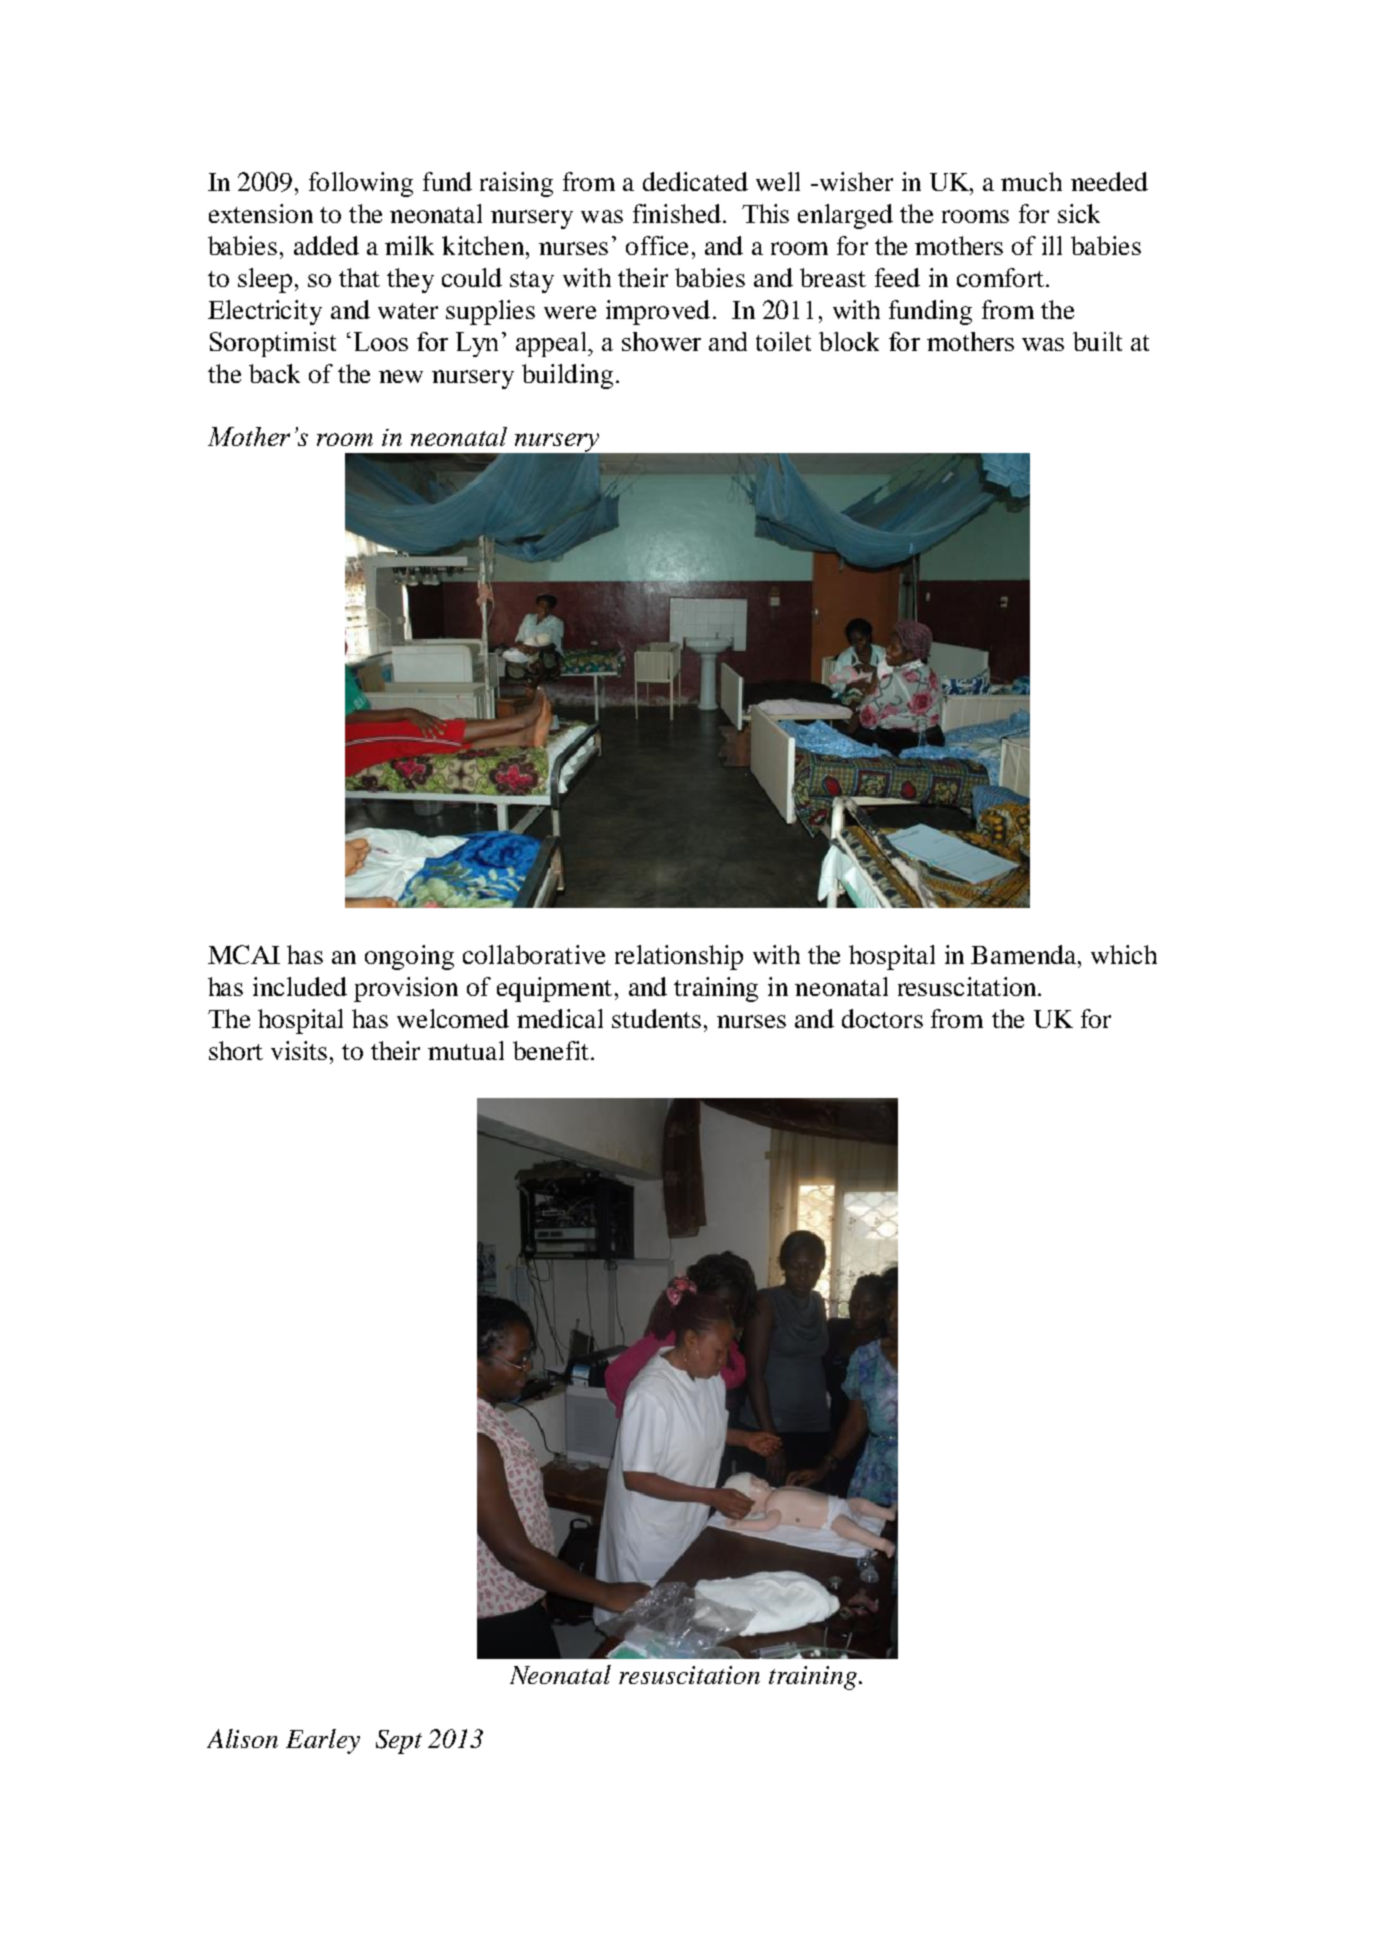 This screenshot has height=1945, width=1375. I want to click on ill, so click(1052, 245).
